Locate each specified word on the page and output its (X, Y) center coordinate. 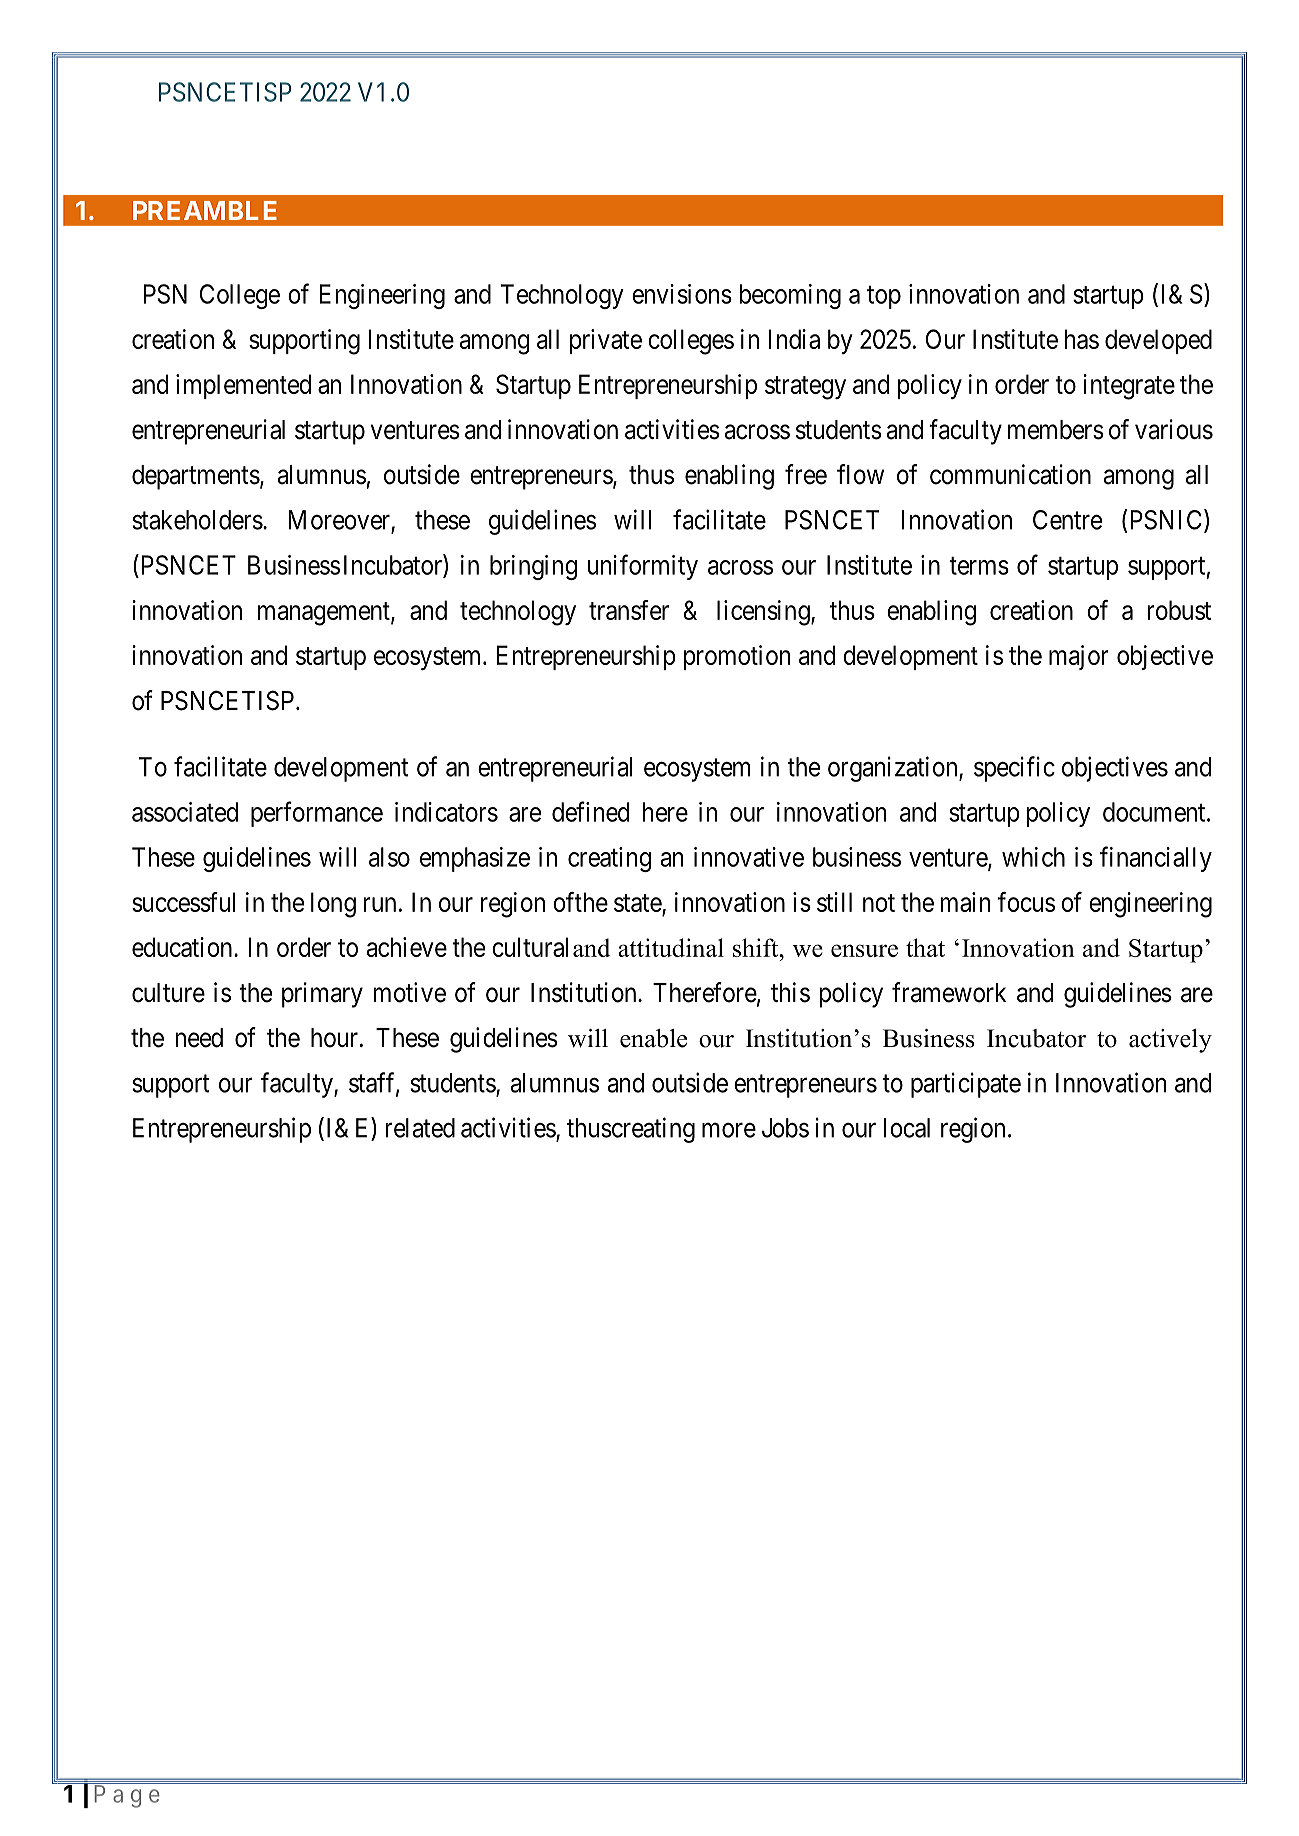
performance (317, 814)
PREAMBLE (205, 210)
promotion (737, 657)
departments (196, 477)
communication (1010, 474)
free (806, 474)
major (1079, 657)
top (884, 297)
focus (1026, 902)
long (333, 905)
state (638, 903)
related (420, 1128)
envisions (682, 294)
